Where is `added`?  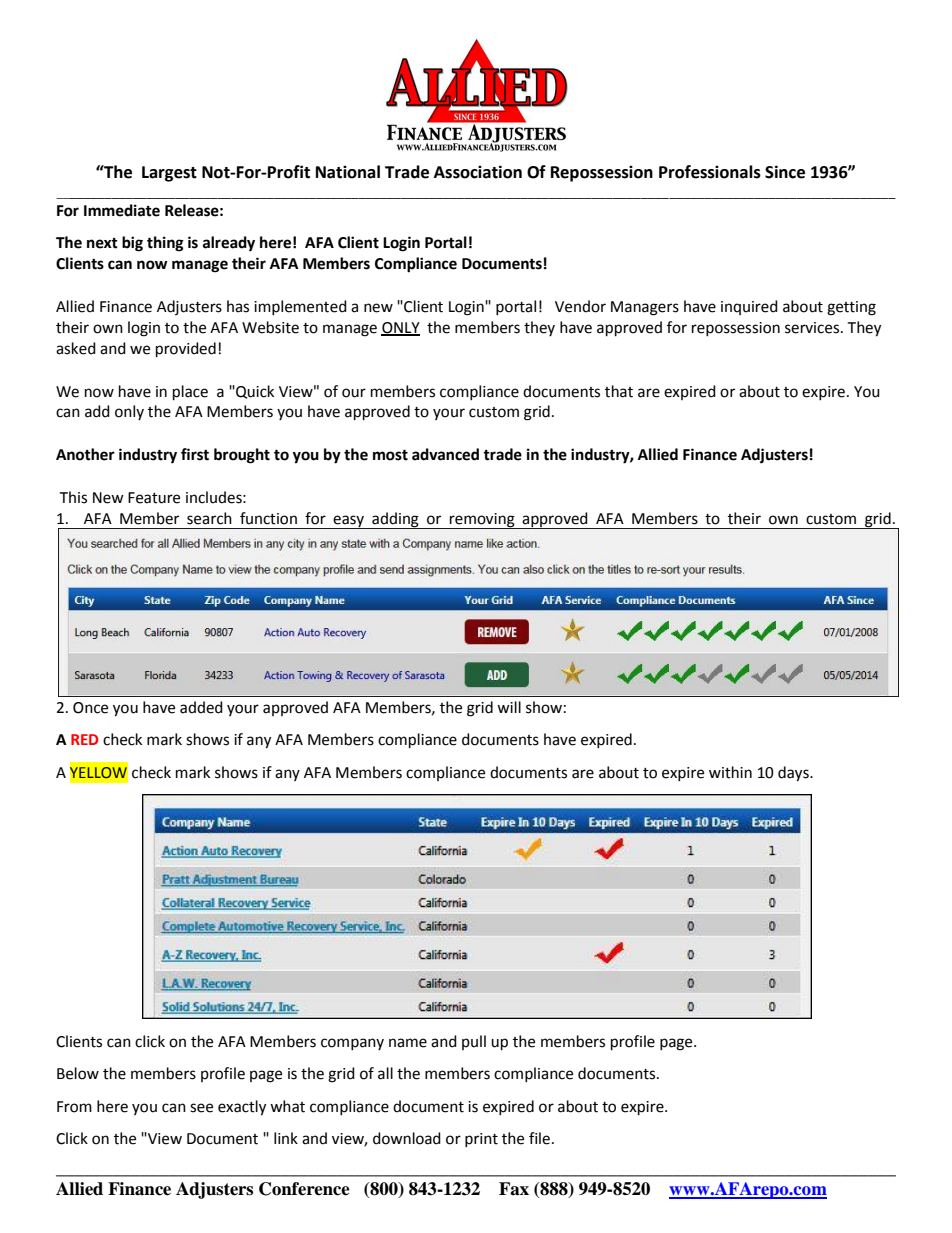 added is located at coordinates (201, 707).
